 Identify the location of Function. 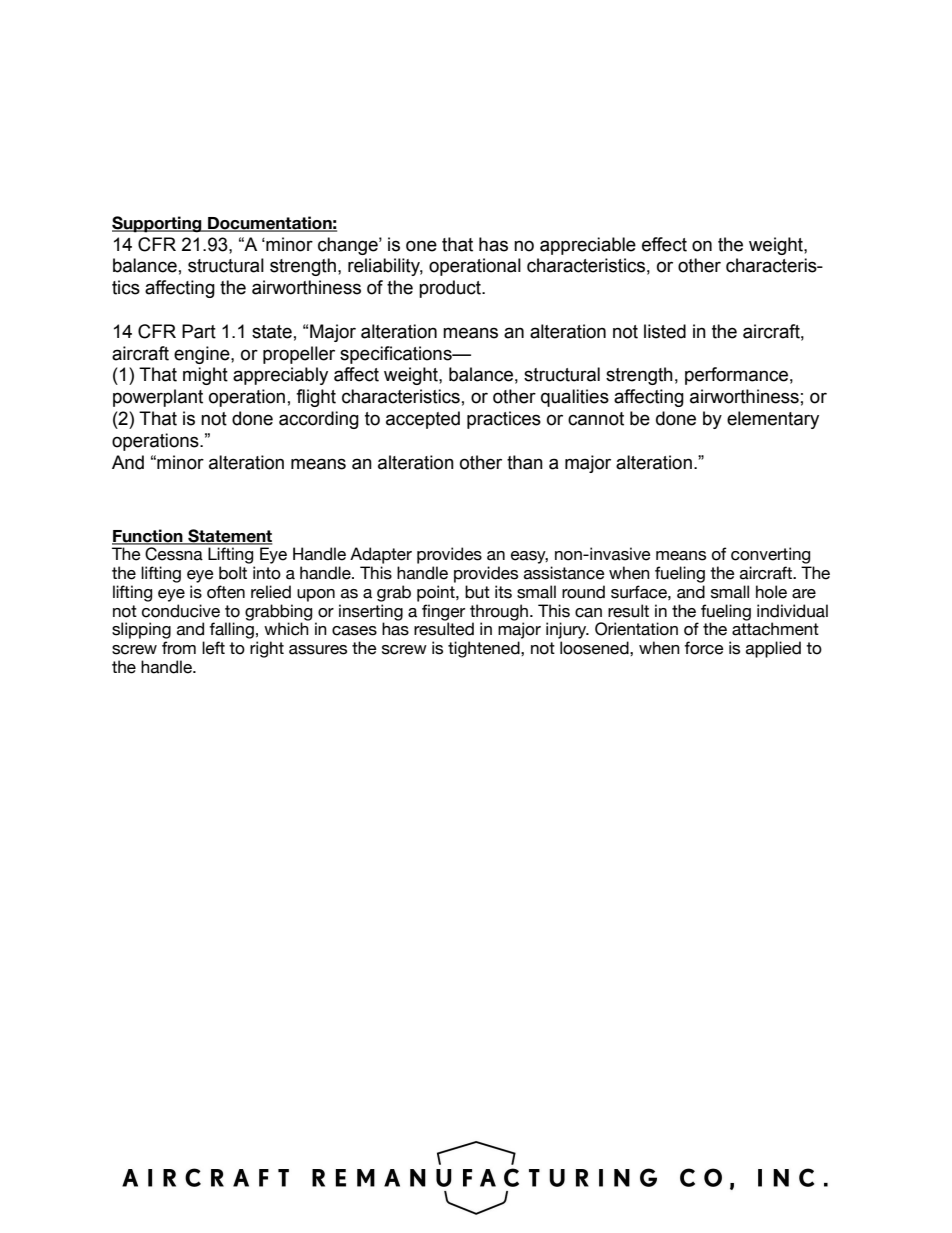
(148, 536).
